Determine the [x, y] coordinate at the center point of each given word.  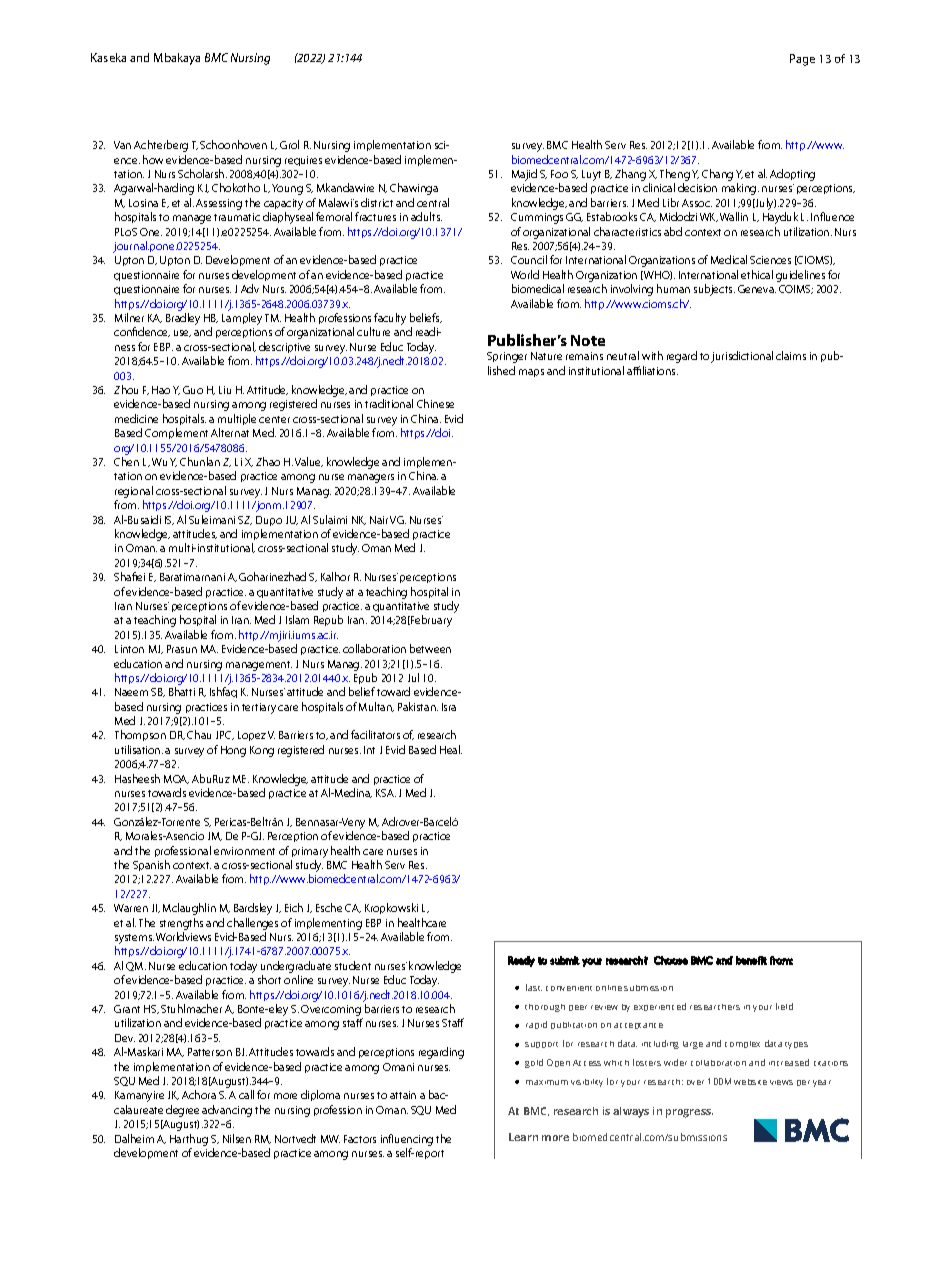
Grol [289, 144]
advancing [227, 1111]
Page [802, 60]
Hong [233, 751]
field [784, 1006]
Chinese [435, 403]
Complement [176, 433]
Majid [524, 176]
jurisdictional [742, 357]
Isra [449, 707]
